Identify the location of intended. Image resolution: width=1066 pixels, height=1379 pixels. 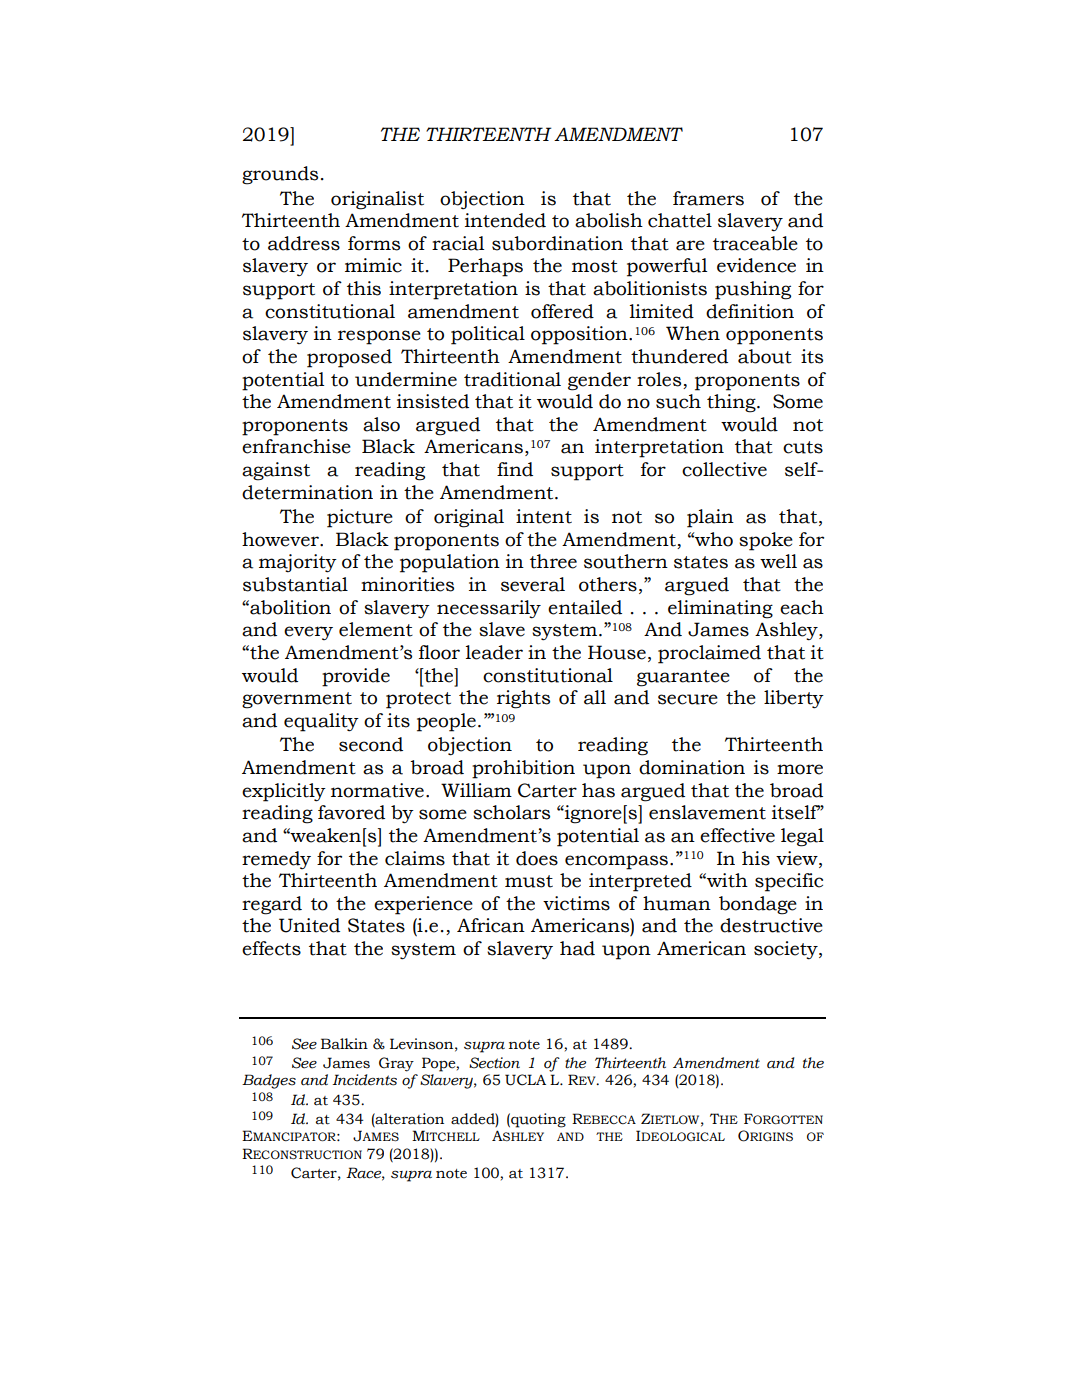
(505, 220).
